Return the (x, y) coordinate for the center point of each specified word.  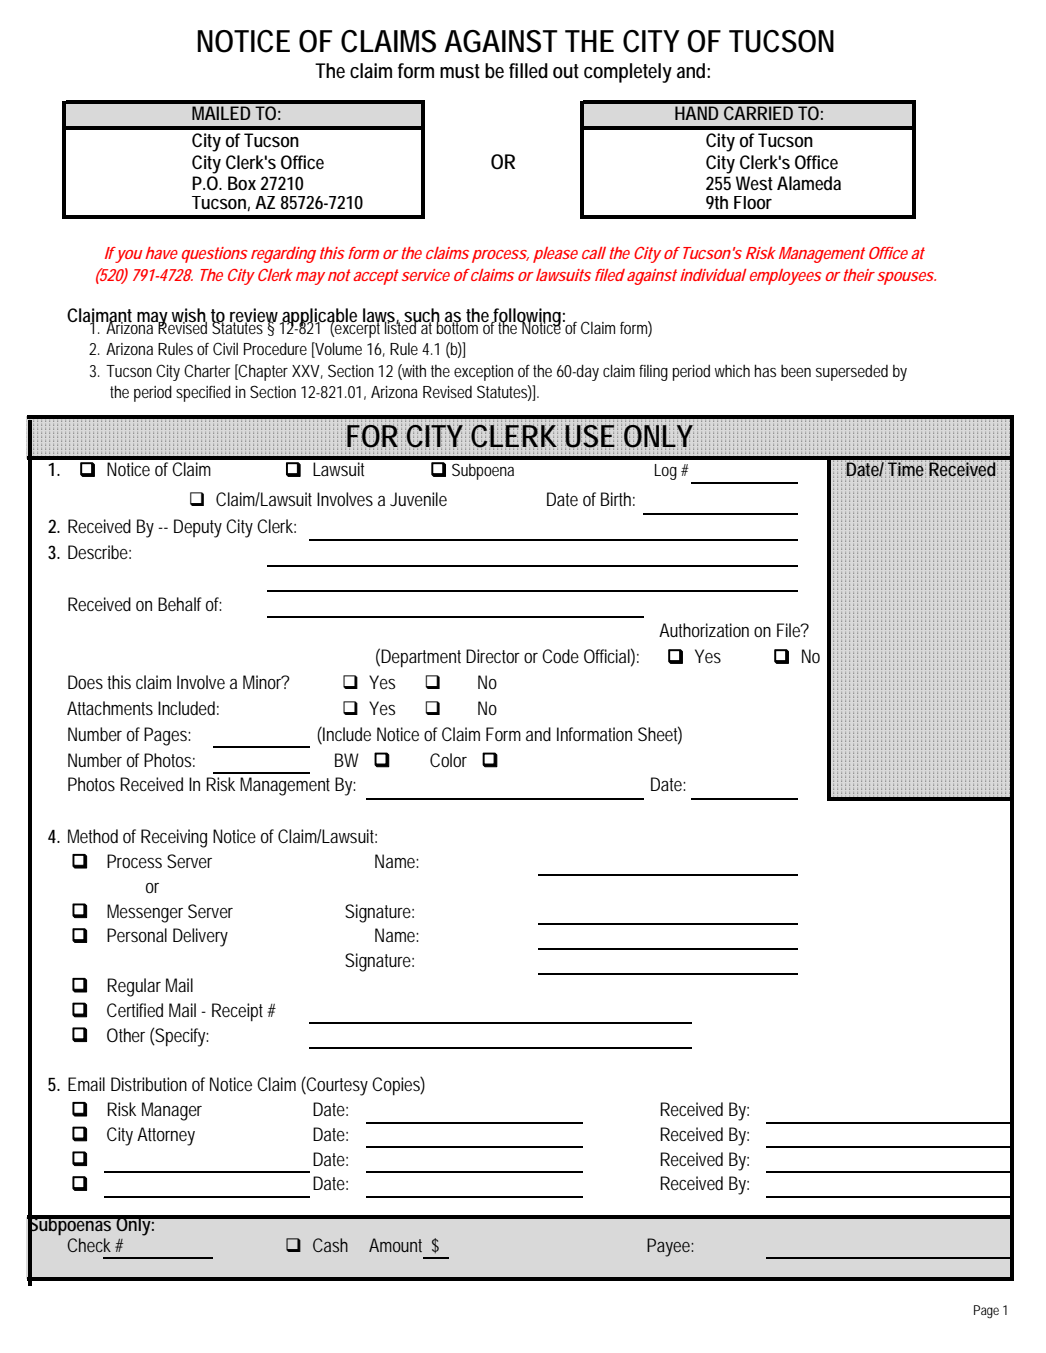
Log (666, 472)
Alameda (809, 183)
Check (89, 1245)
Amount (395, 1245)
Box (242, 183)
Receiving (174, 838)
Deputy (198, 528)
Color (448, 760)
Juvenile (418, 499)
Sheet (660, 735)
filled (528, 71)
